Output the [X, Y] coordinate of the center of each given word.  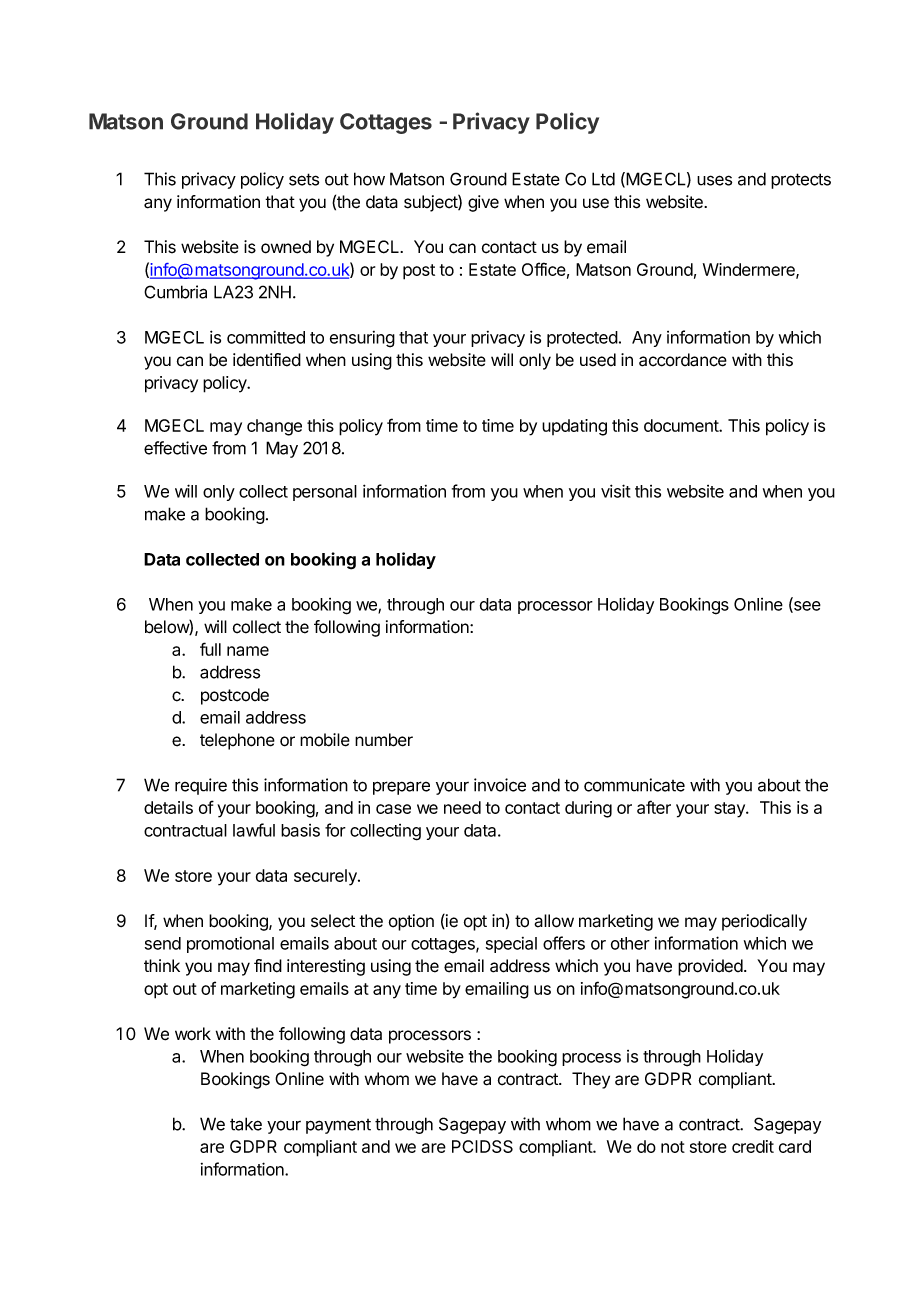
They [591, 1080]
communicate [634, 785]
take [246, 1124]
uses [714, 180]
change [274, 427]
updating [574, 427]
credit [753, 1146]
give [483, 203]
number [384, 740]
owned [286, 247]
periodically [764, 922]
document [682, 425]
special [511, 945]
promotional [230, 945]
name [248, 651]
